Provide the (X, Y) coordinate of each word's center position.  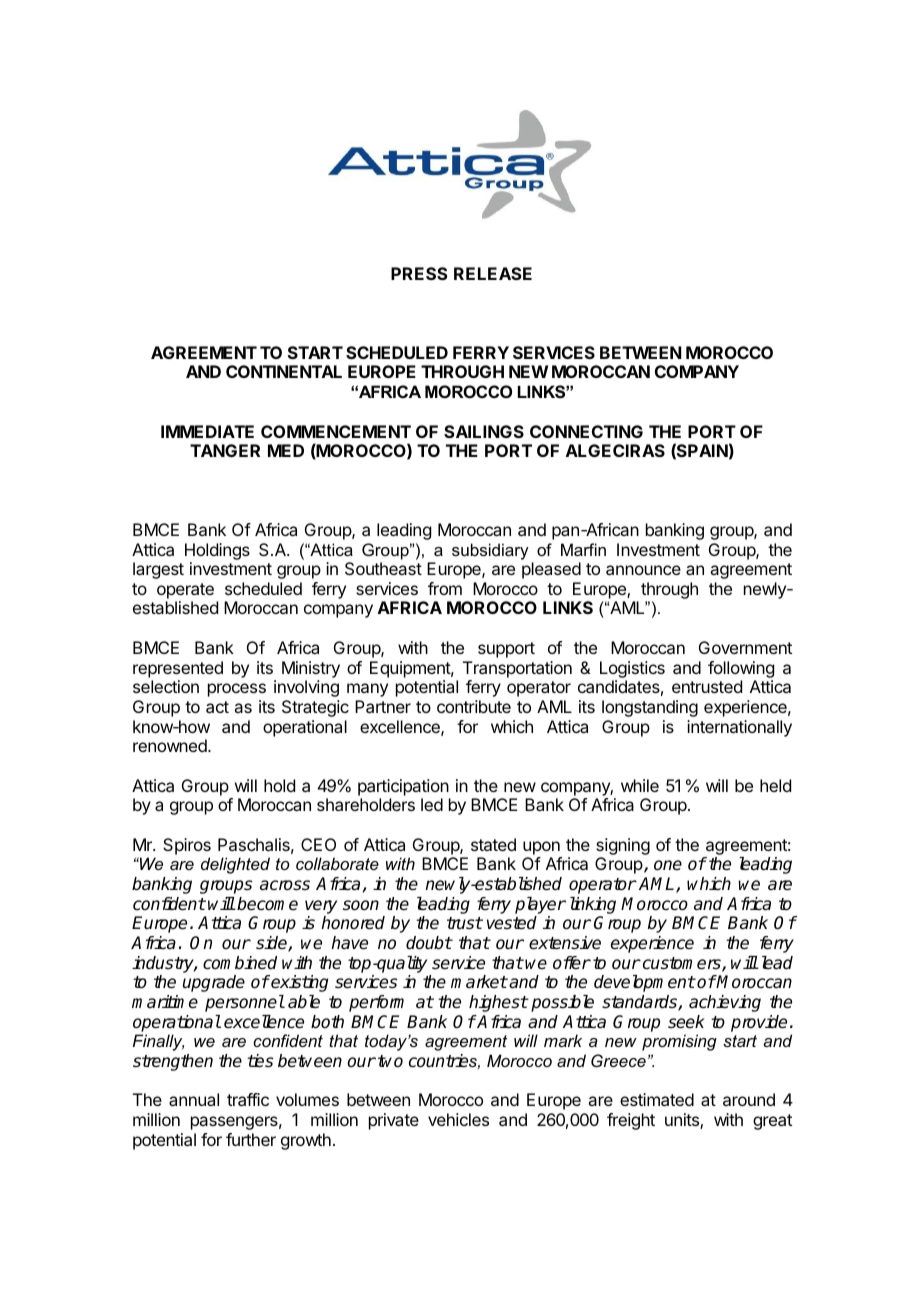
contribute (474, 706)
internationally (739, 728)
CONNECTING (586, 431)
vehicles (458, 1119)
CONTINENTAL (284, 371)
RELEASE (493, 273)
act (217, 707)
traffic (248, 1099)
